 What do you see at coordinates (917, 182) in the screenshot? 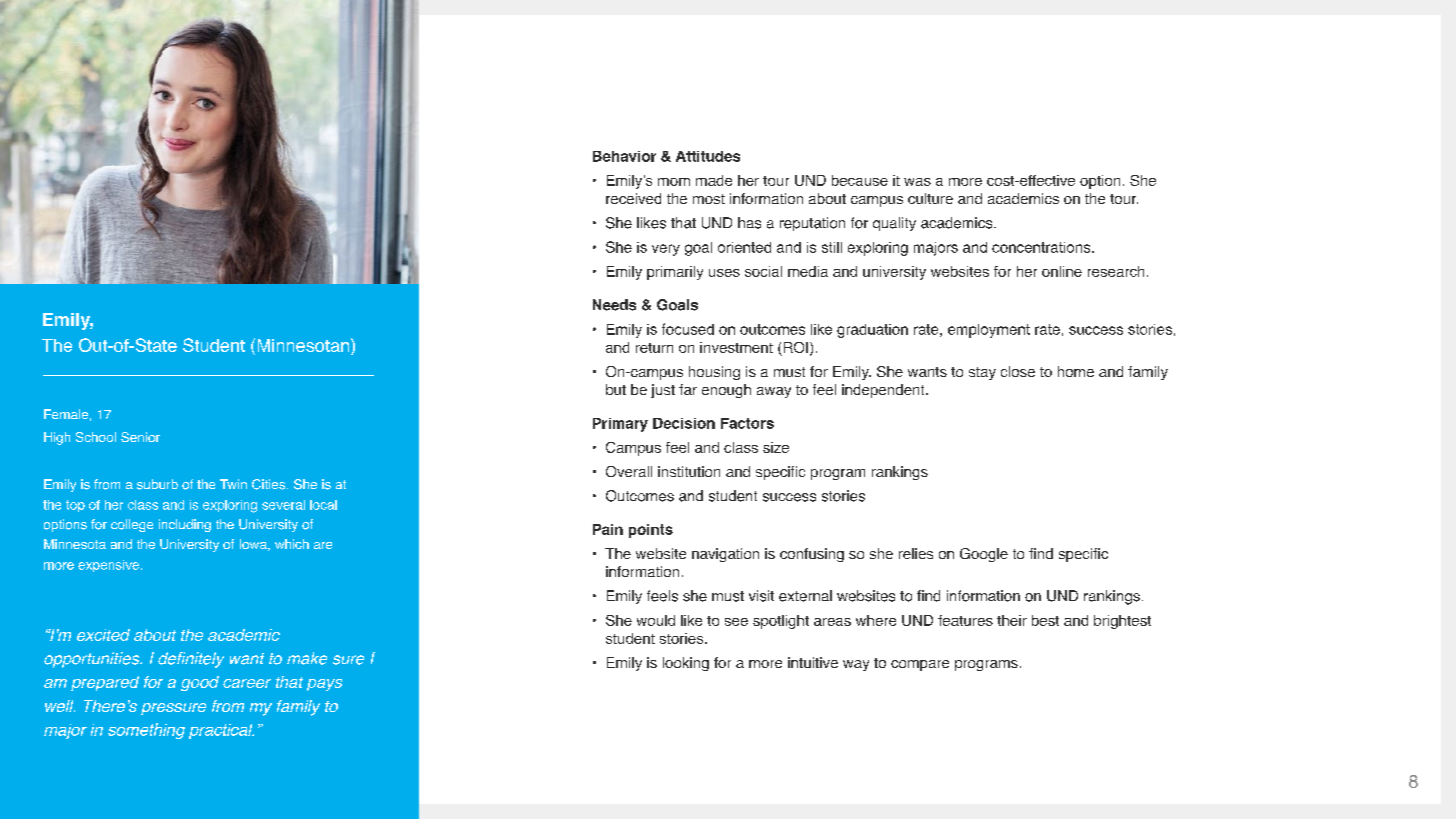
I see `was` at bounding box center [917, 182].
